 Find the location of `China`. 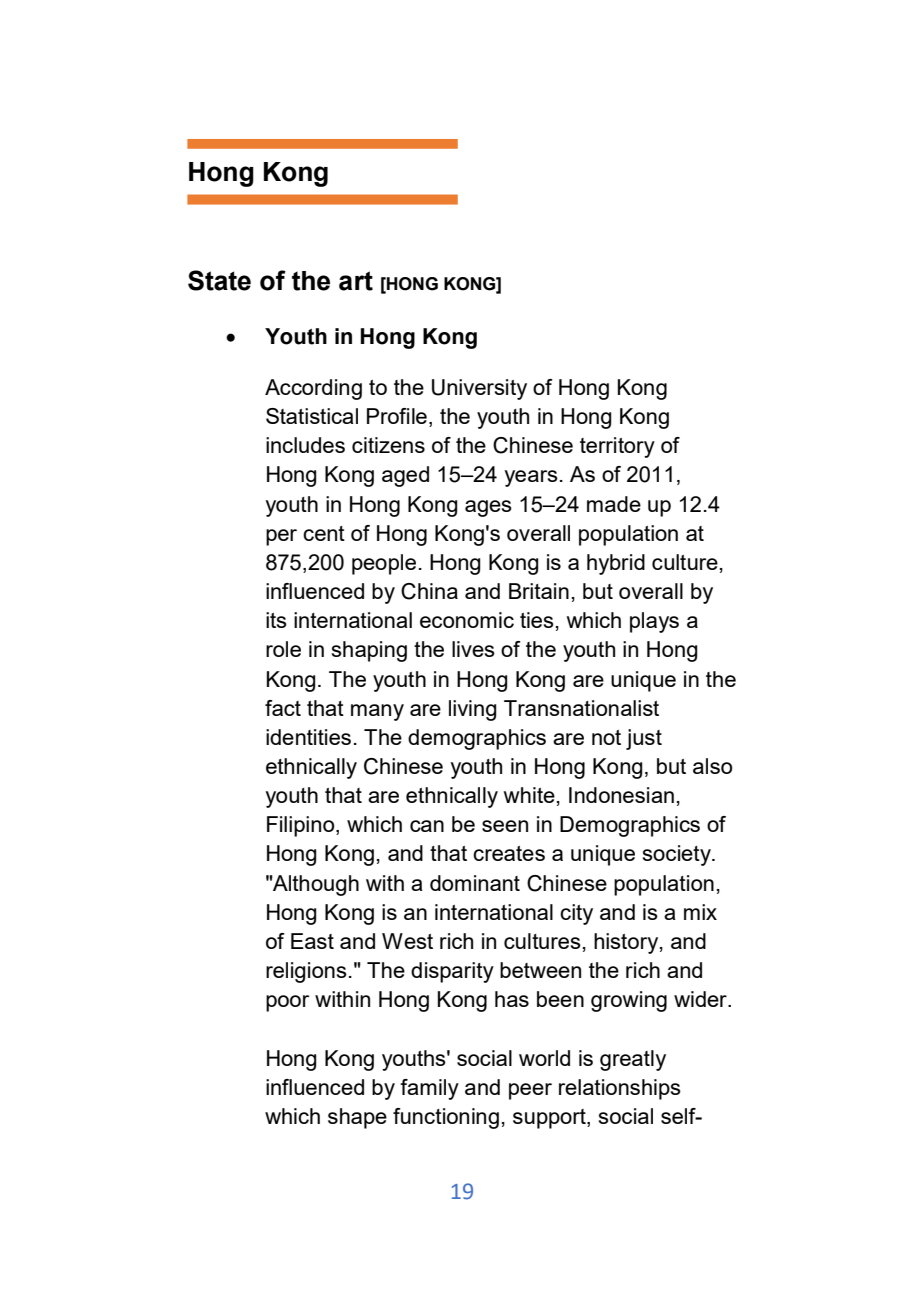

China is located at coordinates (429, 591).
